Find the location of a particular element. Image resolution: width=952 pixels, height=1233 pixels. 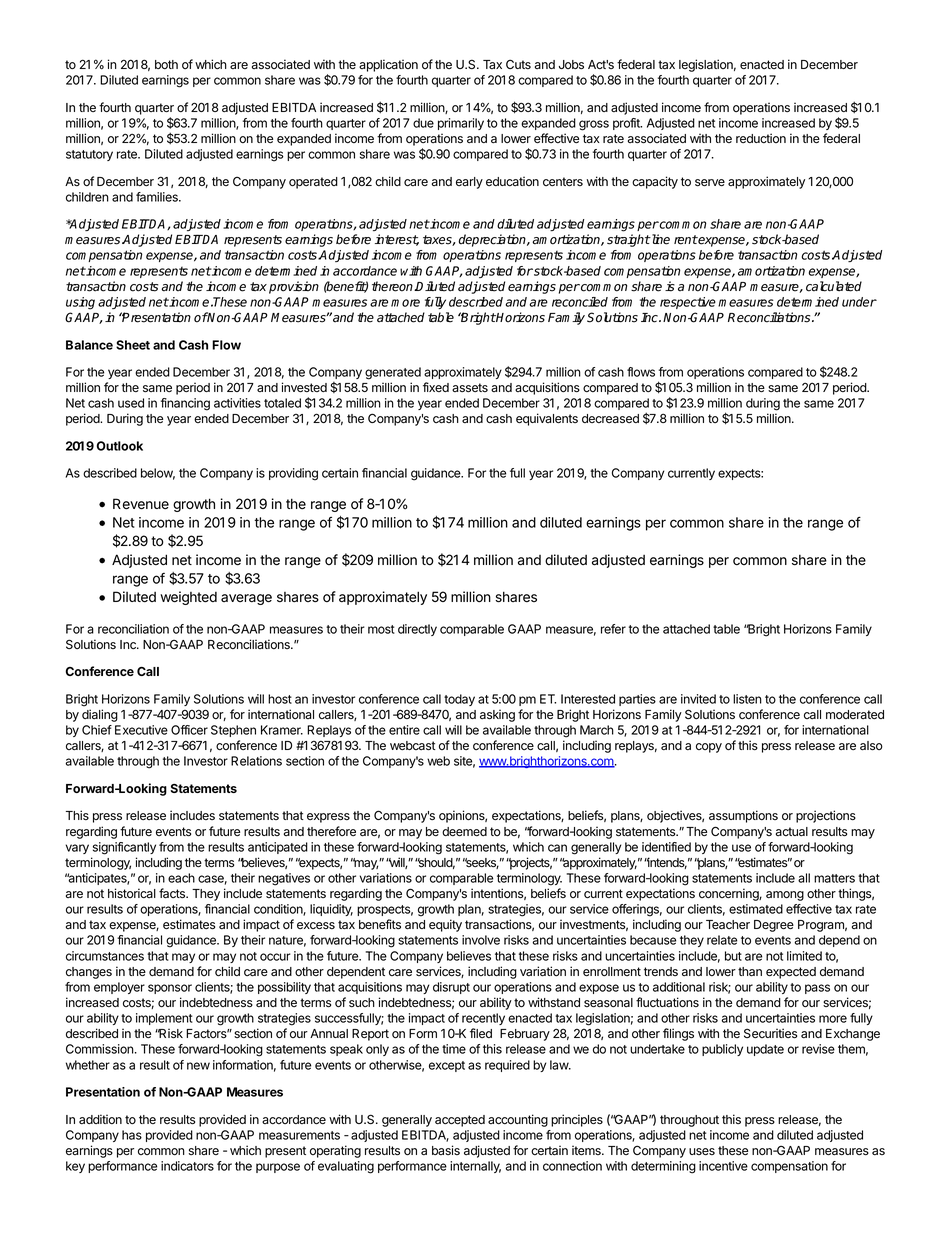

listen is located at coordinates (747, 699).
